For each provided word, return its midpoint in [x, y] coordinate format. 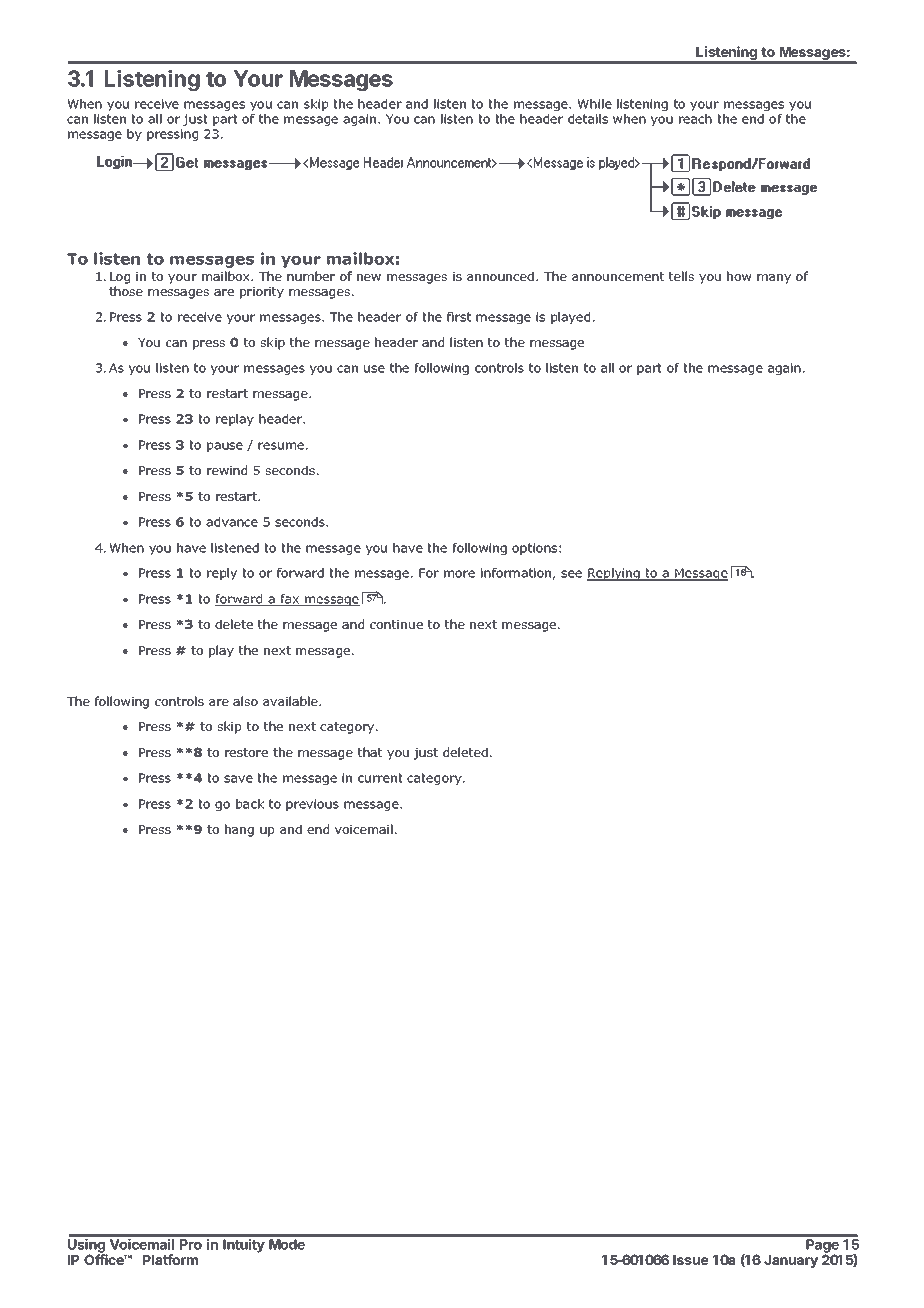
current [380, 778]
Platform [170, 1259]
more [459, 574]
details [588, 119]
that [370, 752]
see [571, 574]
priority [262, 293]
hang [239, 830]
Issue [691, 1260]
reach [695, 119]
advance [232, 522]
